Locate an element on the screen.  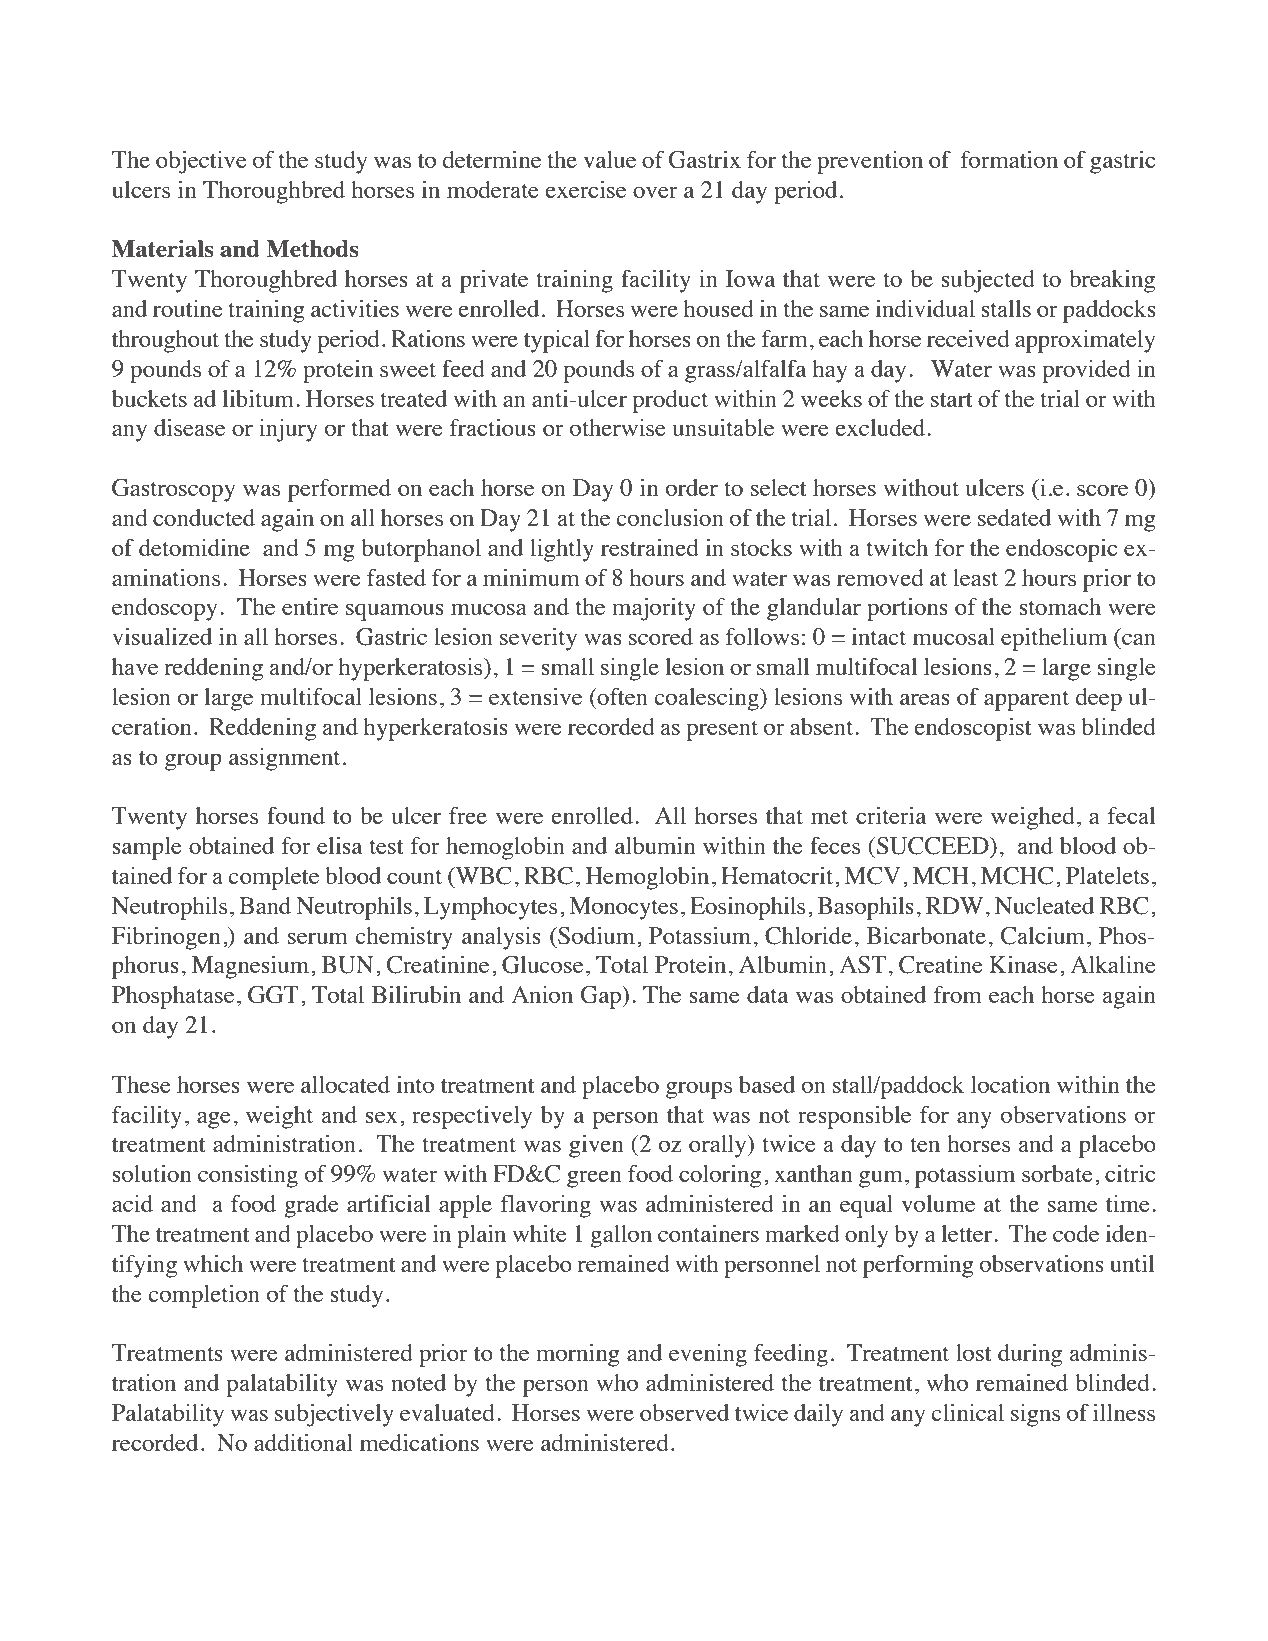
given is located at coordinates (596, 1146).
